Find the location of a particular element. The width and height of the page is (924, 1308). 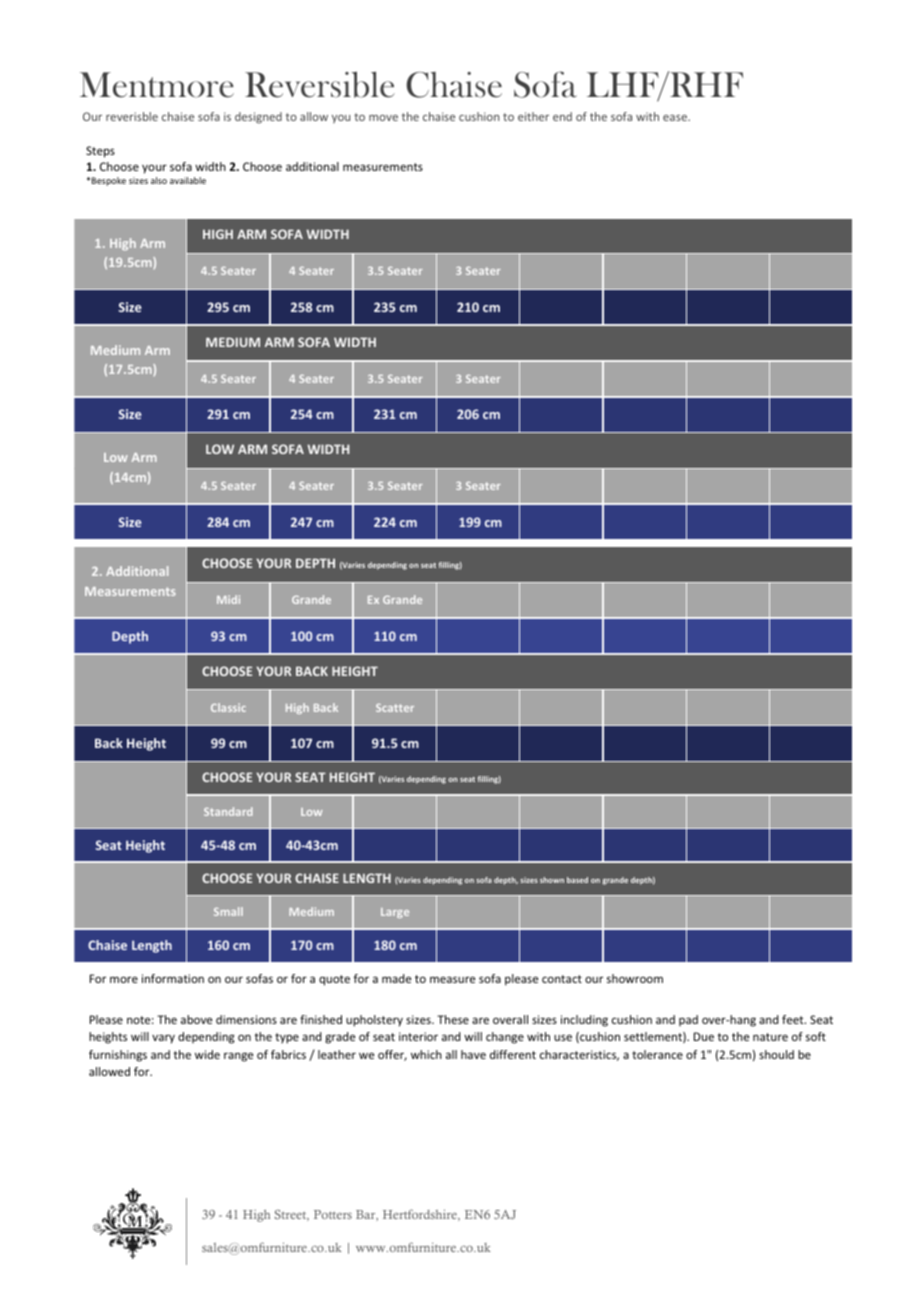

Scatter is located at coordinates (395, 708).
